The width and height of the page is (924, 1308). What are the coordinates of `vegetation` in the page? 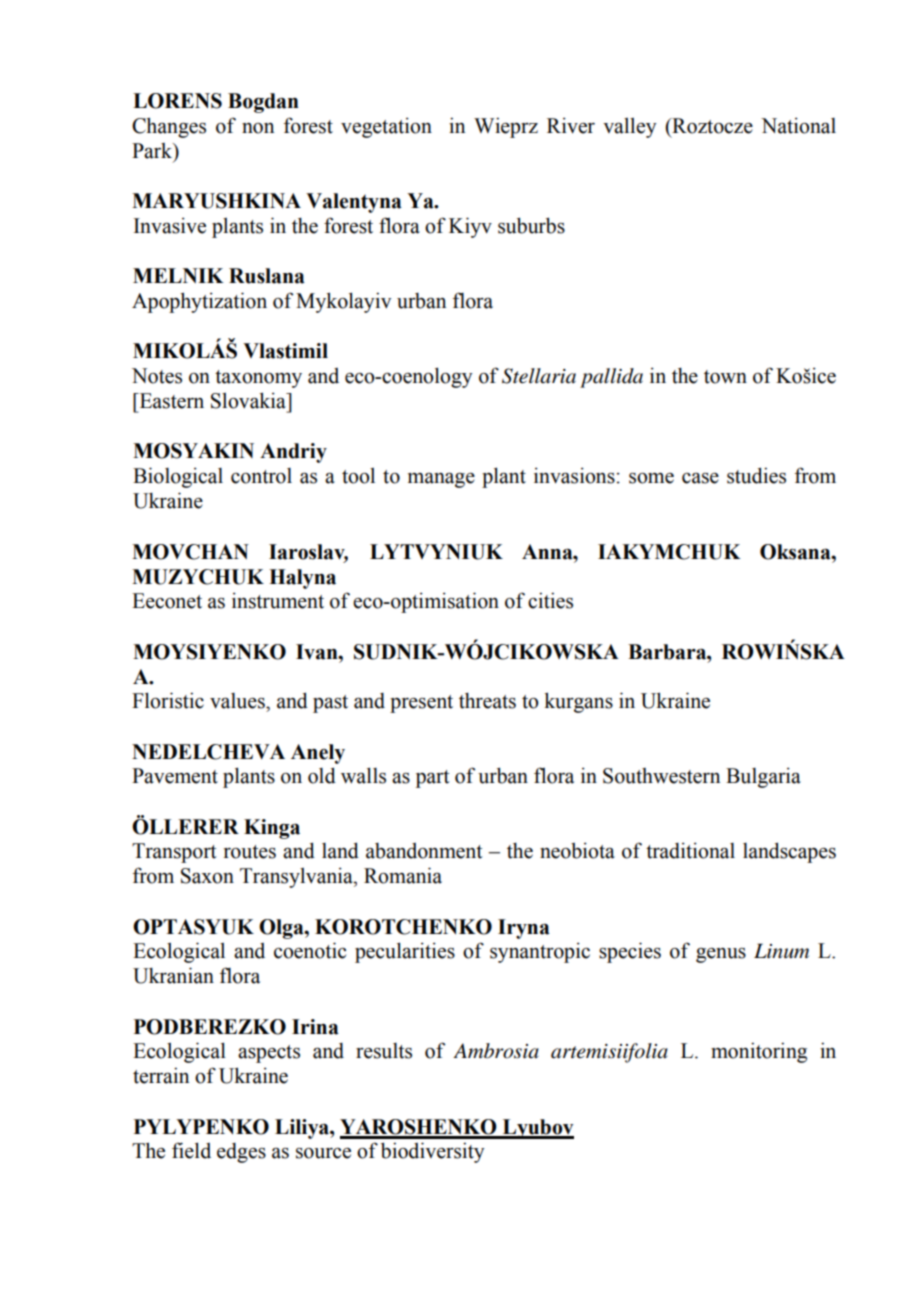 It's located at (386, 128).
